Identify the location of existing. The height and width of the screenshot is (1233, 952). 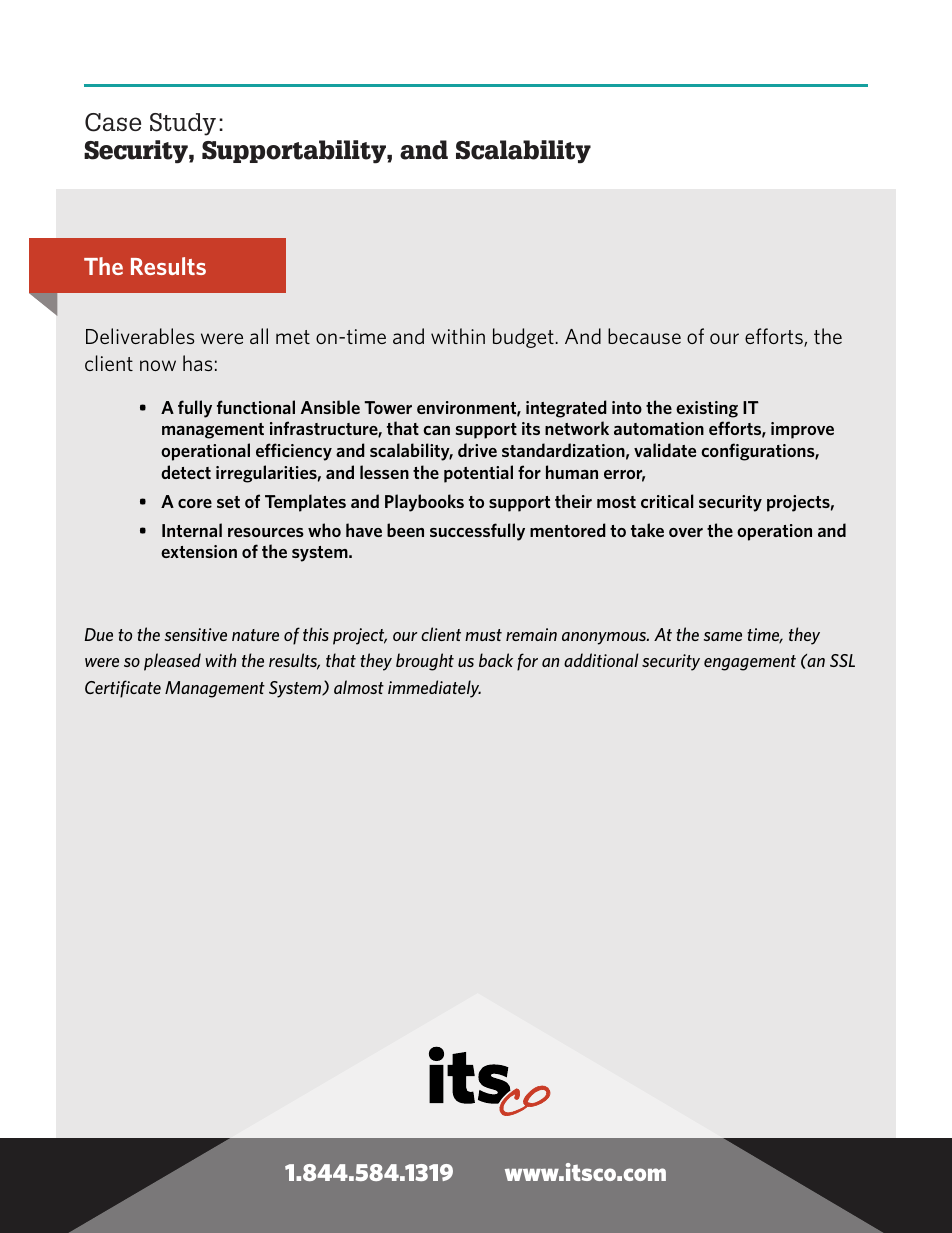
(707, 409).
